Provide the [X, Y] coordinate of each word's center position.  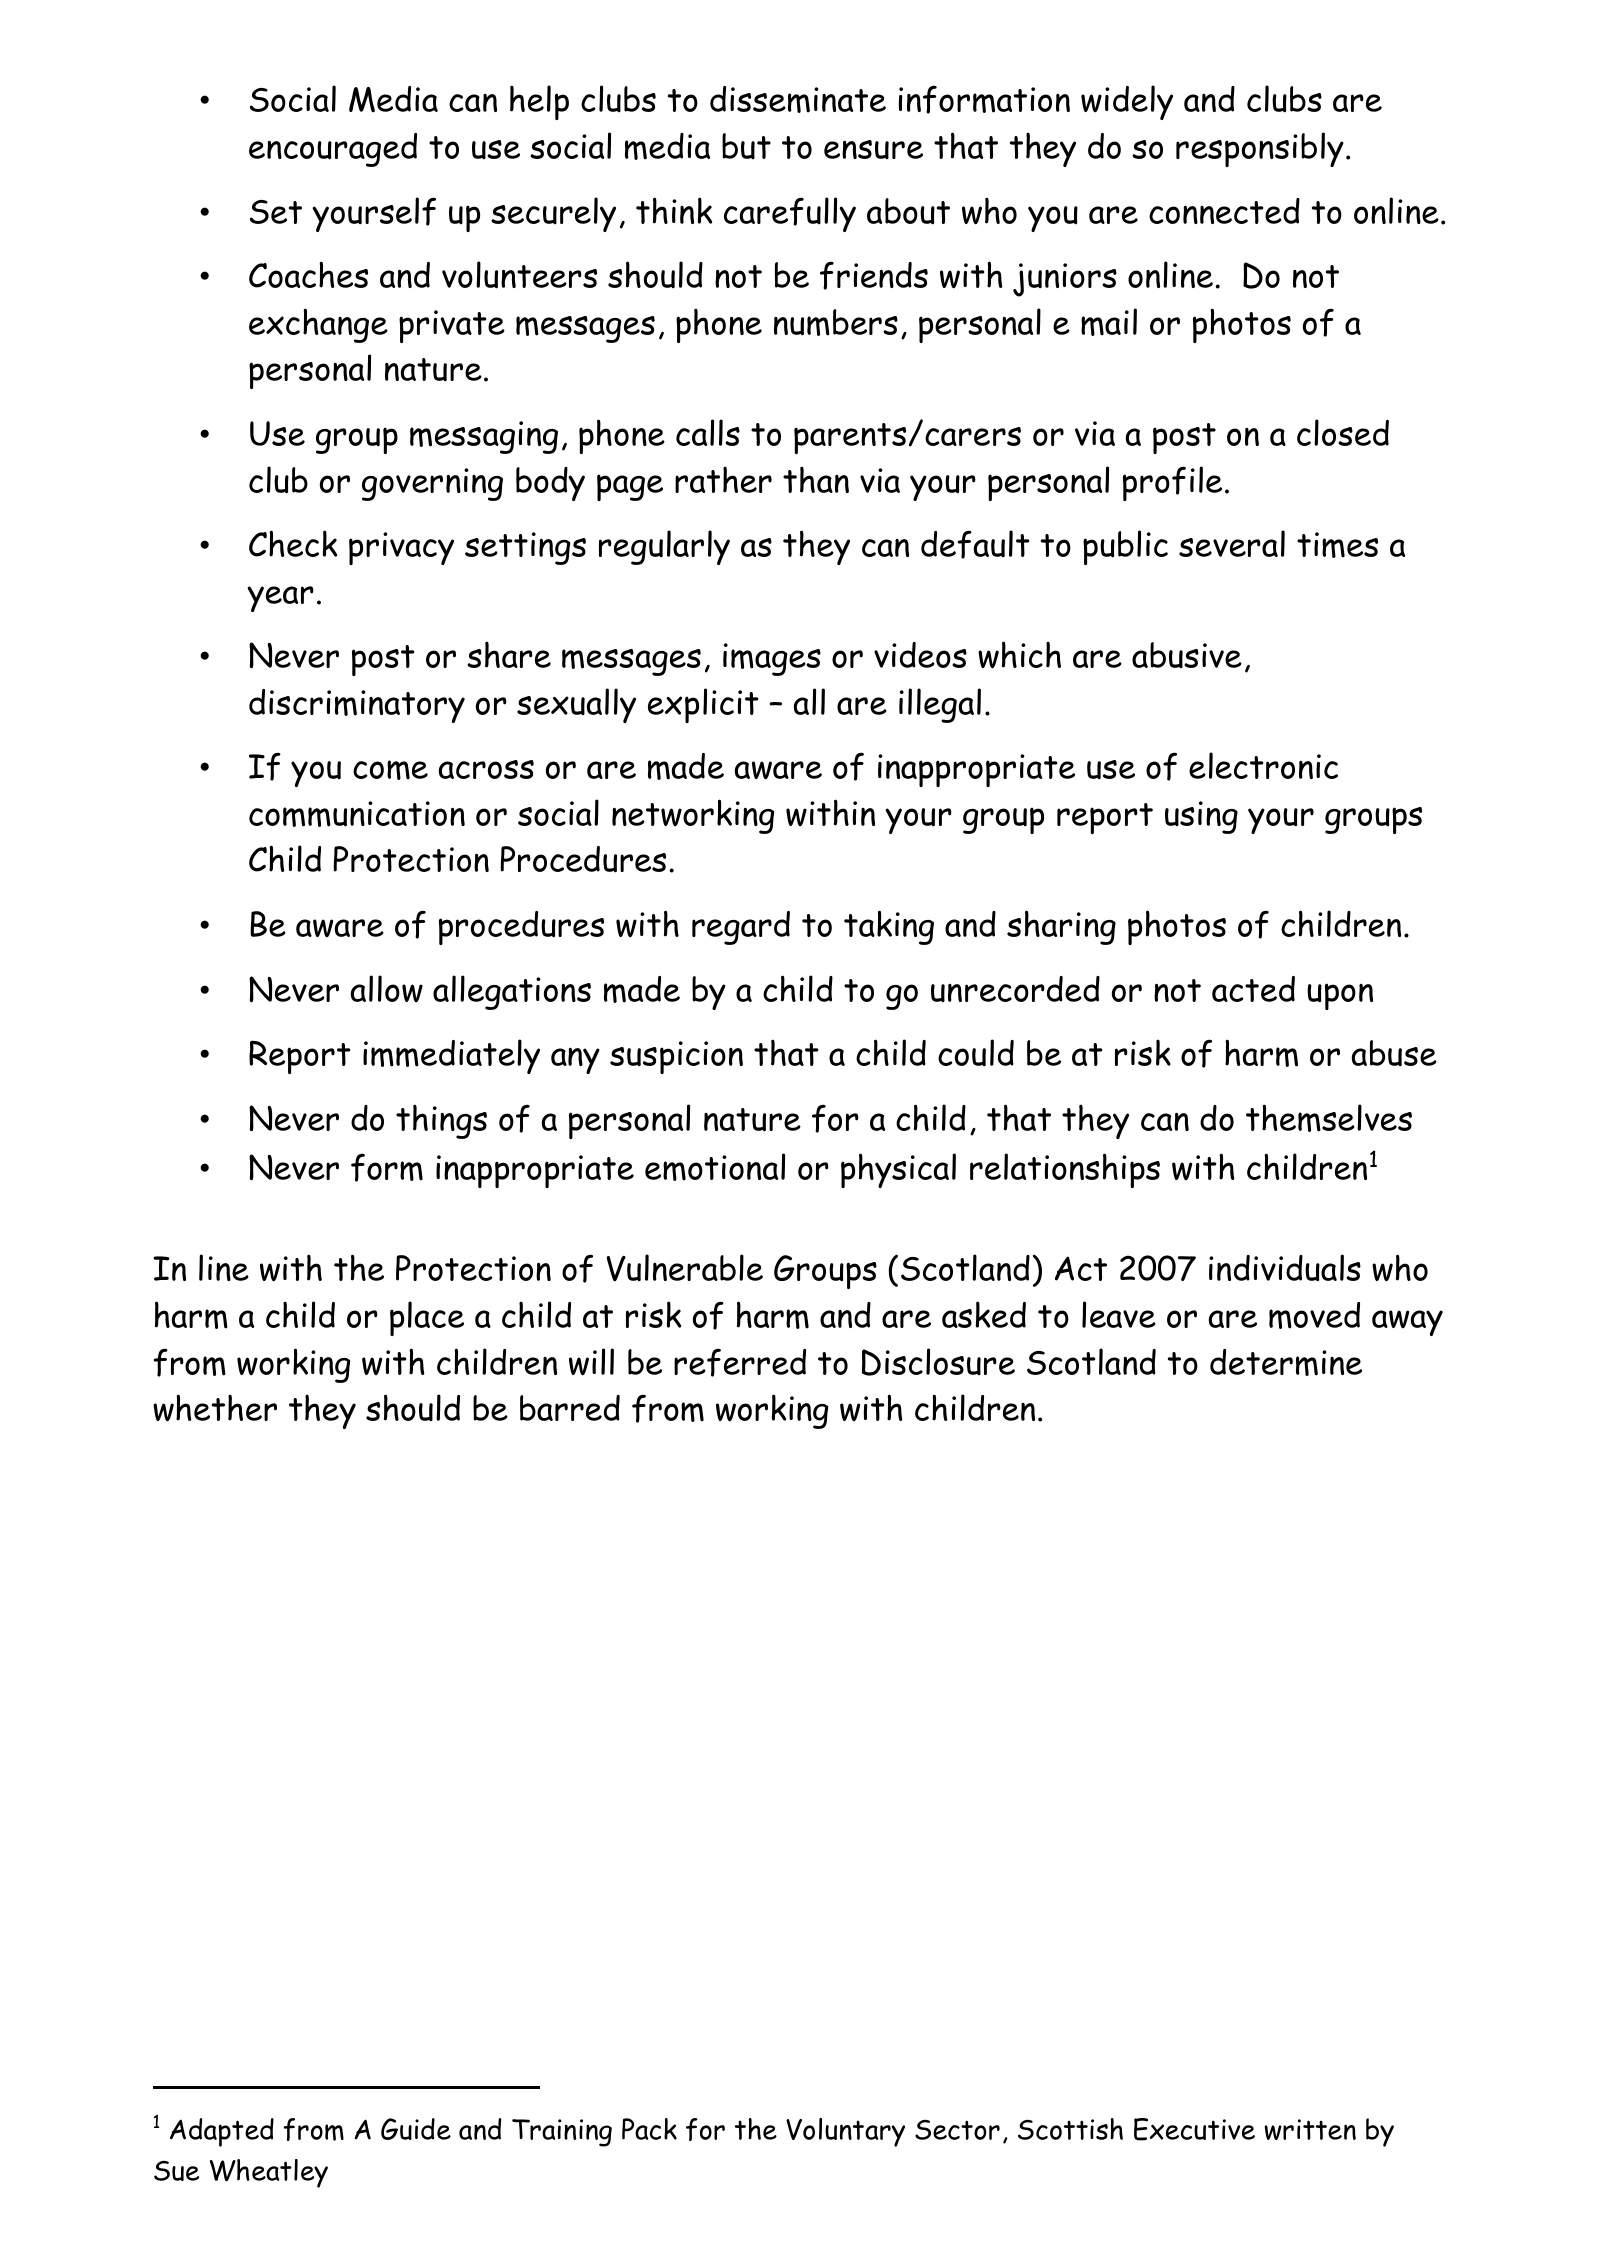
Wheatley [269, 2173]
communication [357, 814]
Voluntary [845, 2132]
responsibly [1260, 149]
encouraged [333, 150]
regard [741, 928]
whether [215, 1408]
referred [740, 1362]
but [746, 146]
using [1201, 817]
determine [1286, 1362]
